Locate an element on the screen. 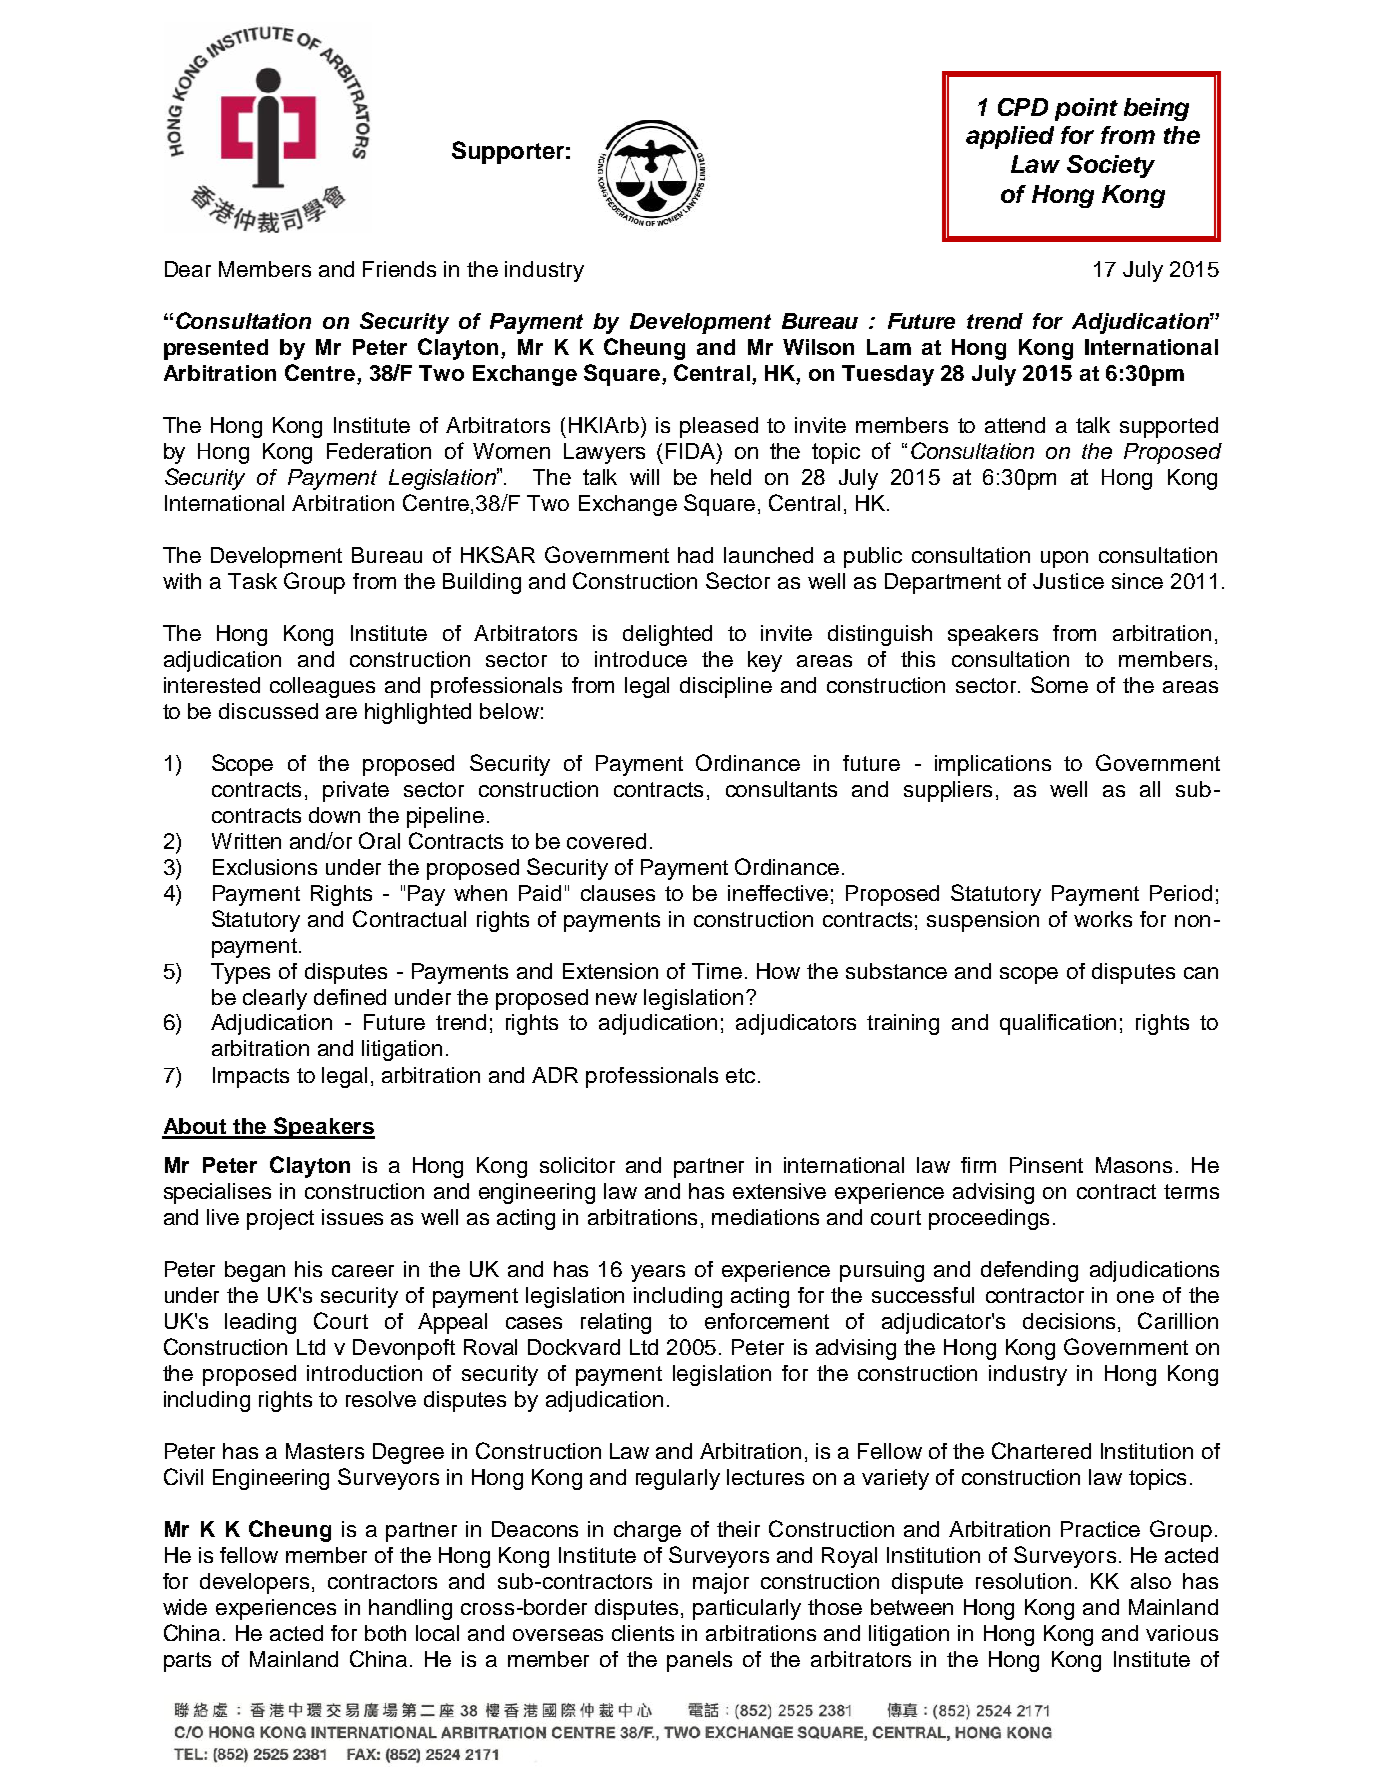 This screenshot has width=1383, height=1789. Society is located at coordinates (1111, 166).
